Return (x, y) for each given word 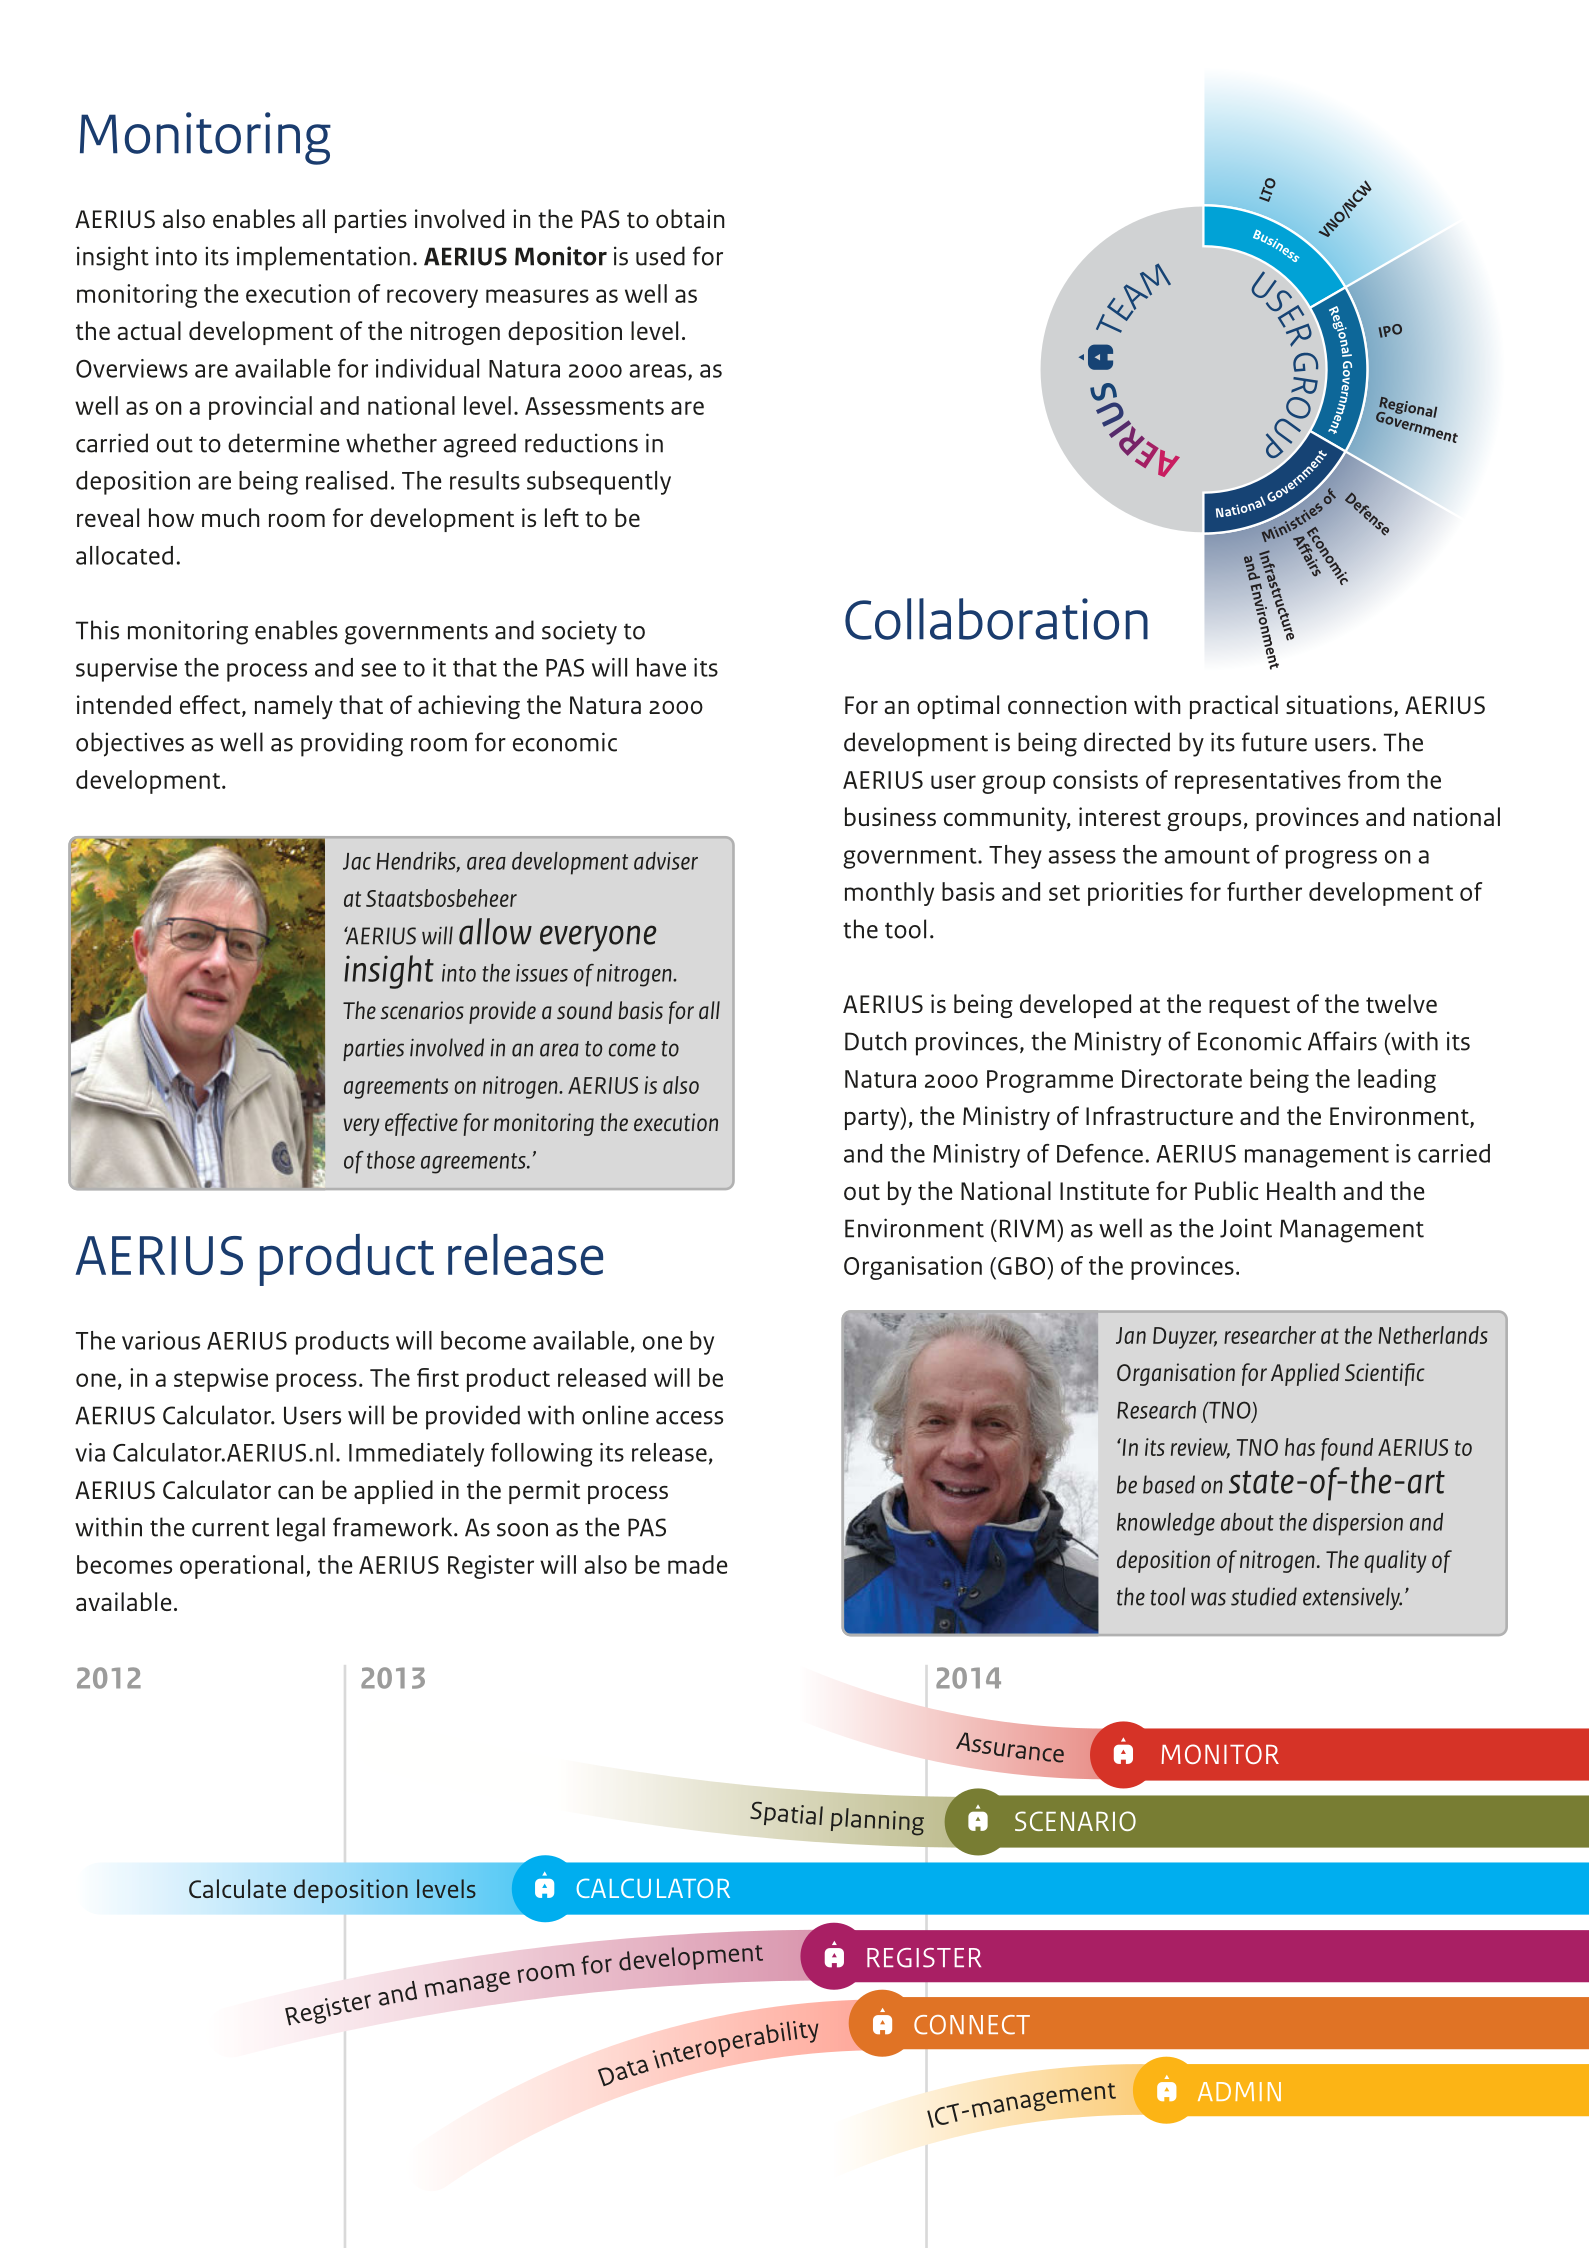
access (689, 1418)
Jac (357, 861)
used (660, 256)
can (295, 1492)
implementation (323, 258)
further (1264, 891)
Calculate (237, 1888)
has (1300, 1447)
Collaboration (996, 619)
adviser (666, 861)
